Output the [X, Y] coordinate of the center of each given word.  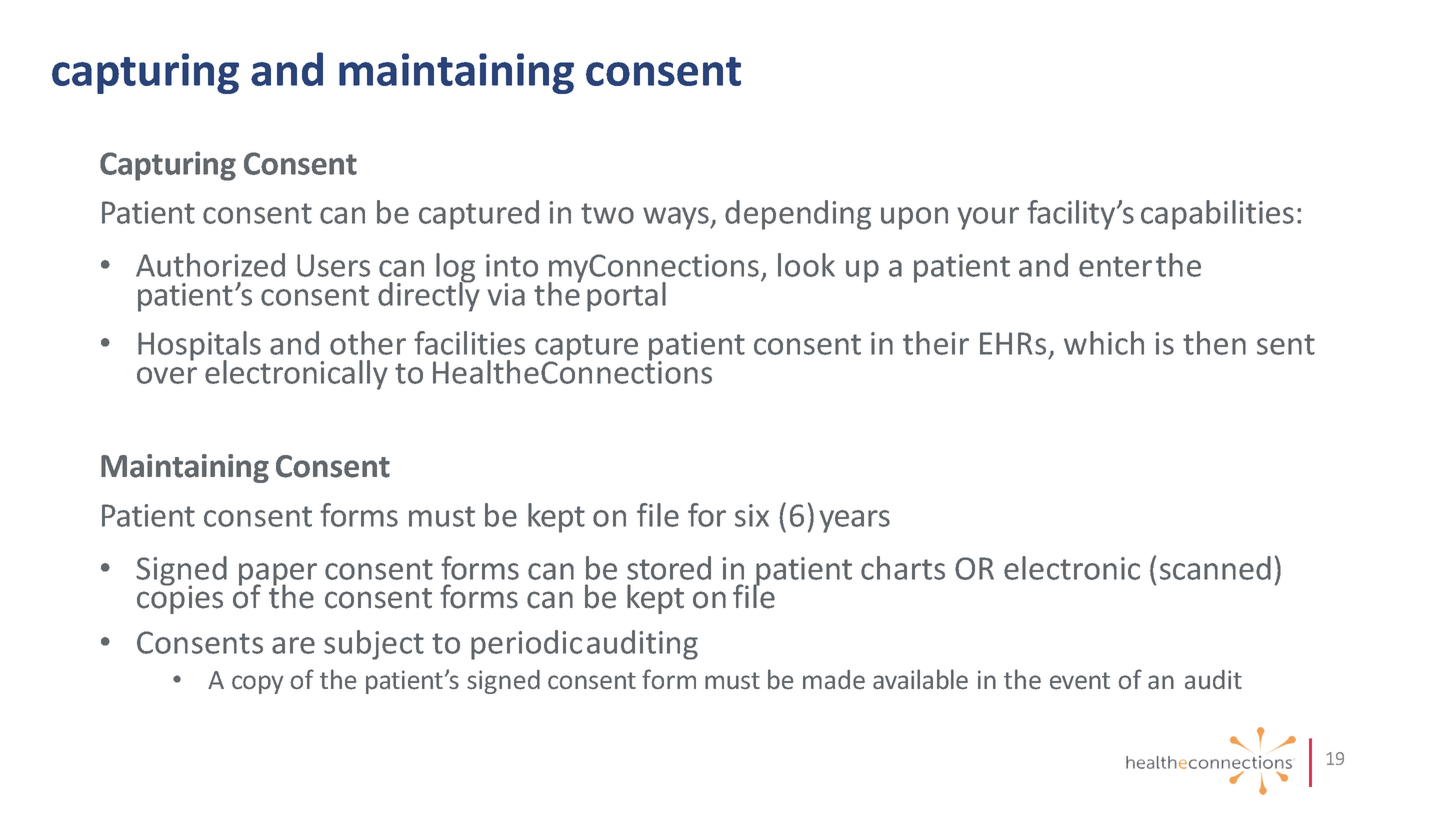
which [1104, 343]
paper [278, 575]
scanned [1215, 568]
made [834, 680]
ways [677, 218]
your [988, 218]
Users [333, 265]
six [752, 515]
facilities [469, 343]
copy [257, 684]
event [1080, 681]
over [167, 375]
